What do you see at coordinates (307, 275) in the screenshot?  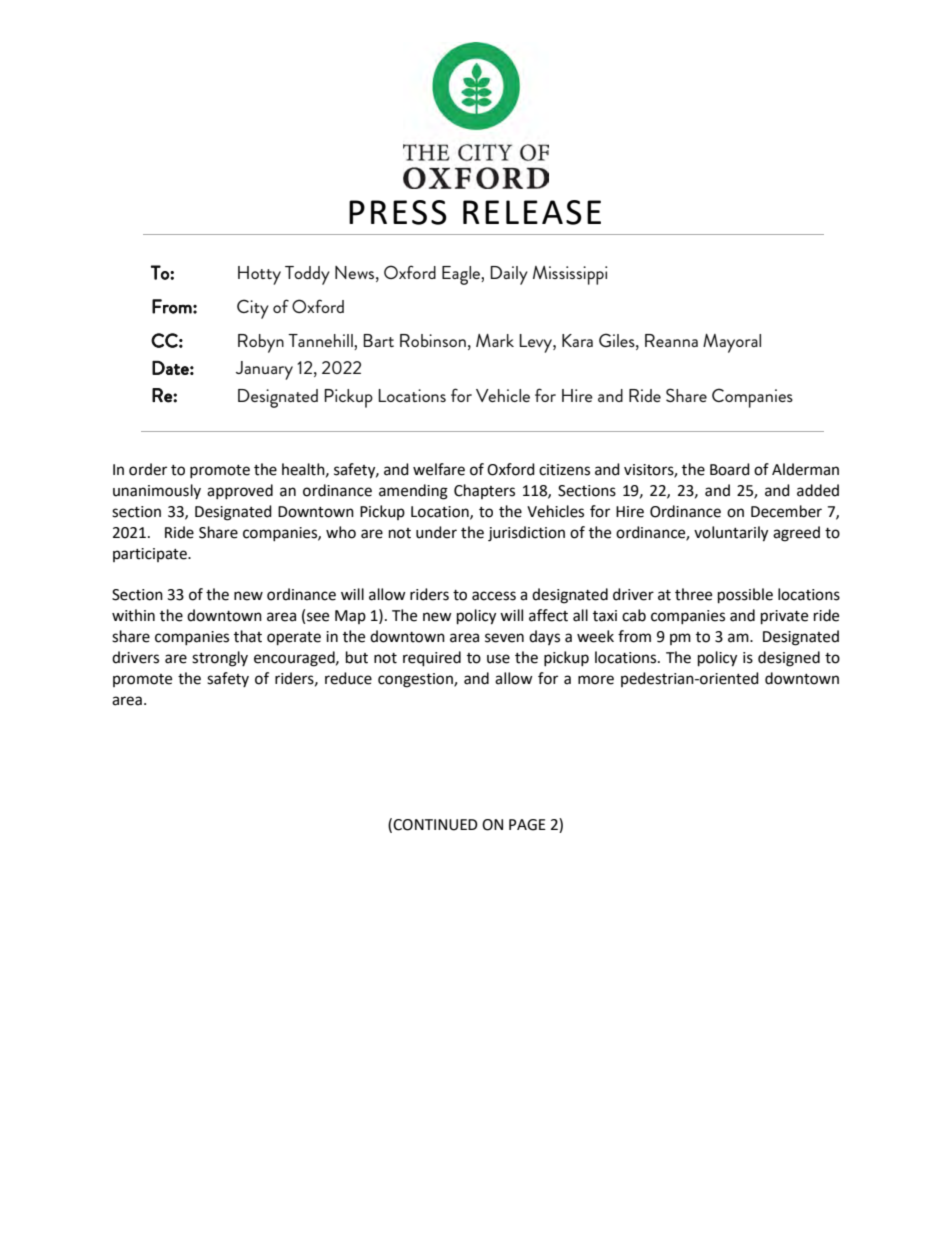 I see `Toddy` at bounding box center [307, 275].
